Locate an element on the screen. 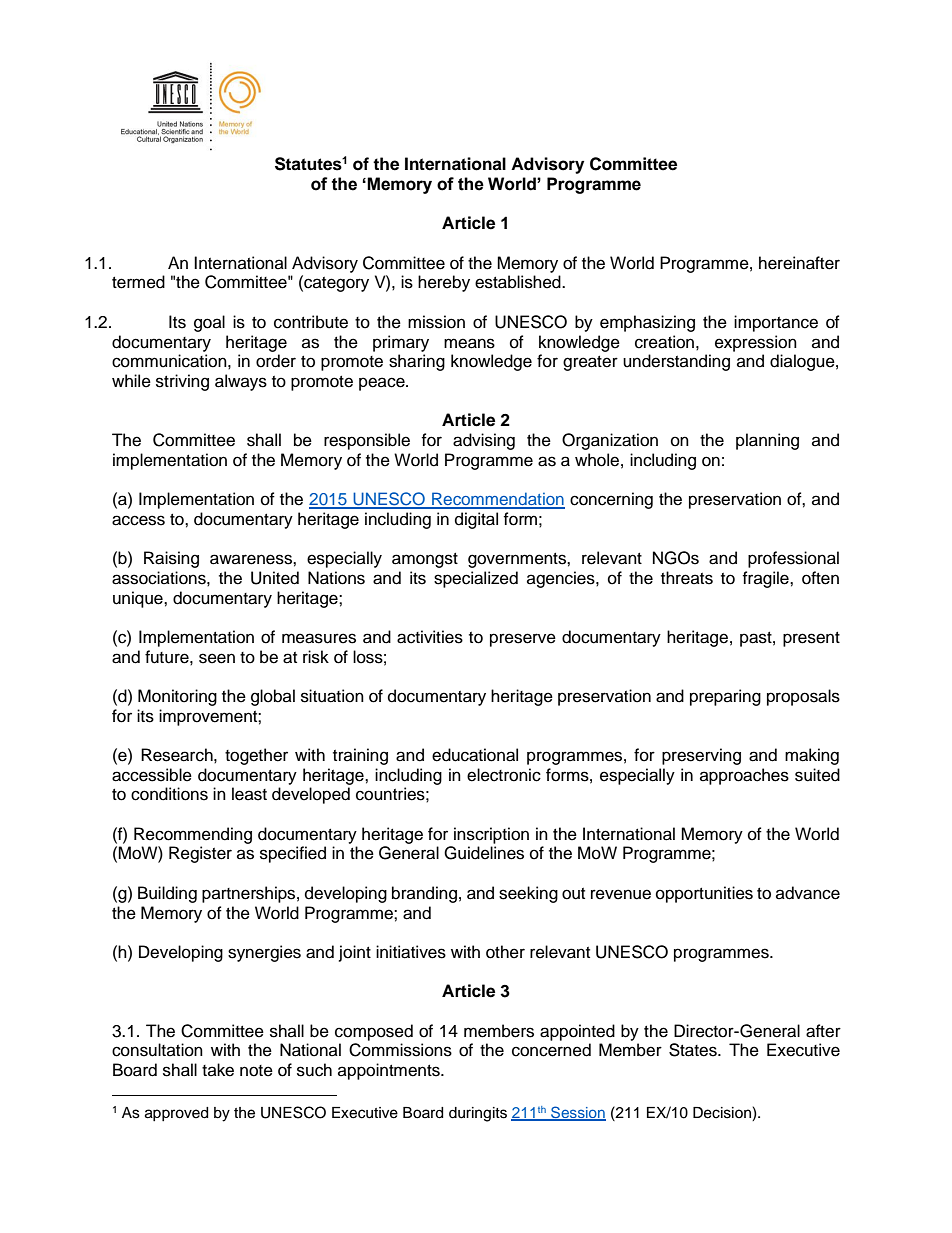 The width and height of the screenshot is (952, 1233). importance is located at coordinates (776, 323).
